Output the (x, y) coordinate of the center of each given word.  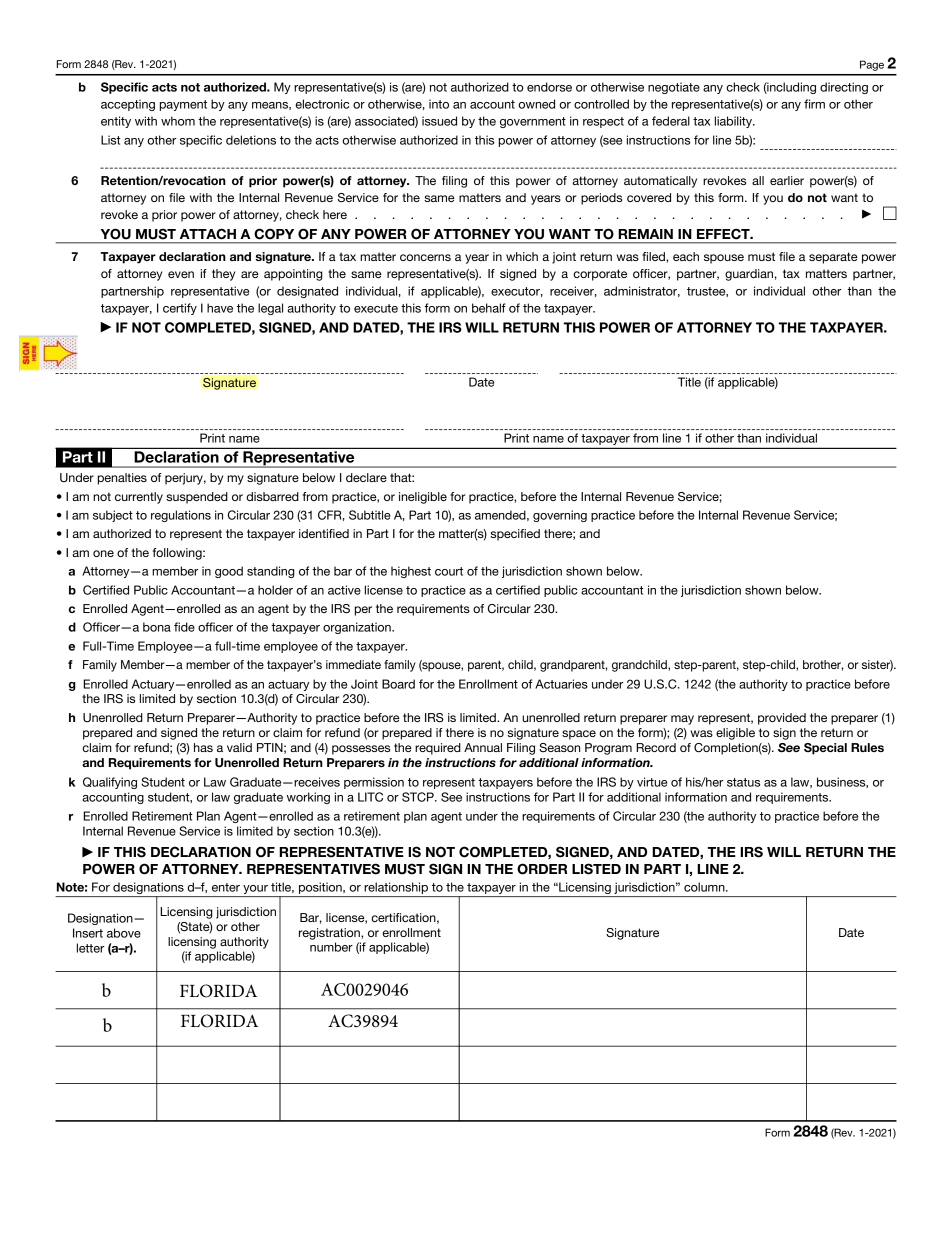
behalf (489, 308)
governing (560, 516)
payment (183, 105)
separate (833, 258)
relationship (396, 889)
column (705, 887)
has (203, 747)
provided (782, 719)
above (124, 933)
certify (180, 309)
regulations (181, 516)
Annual (483, 747)
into (439, 104)
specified (515, 535)
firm (814, 104)
